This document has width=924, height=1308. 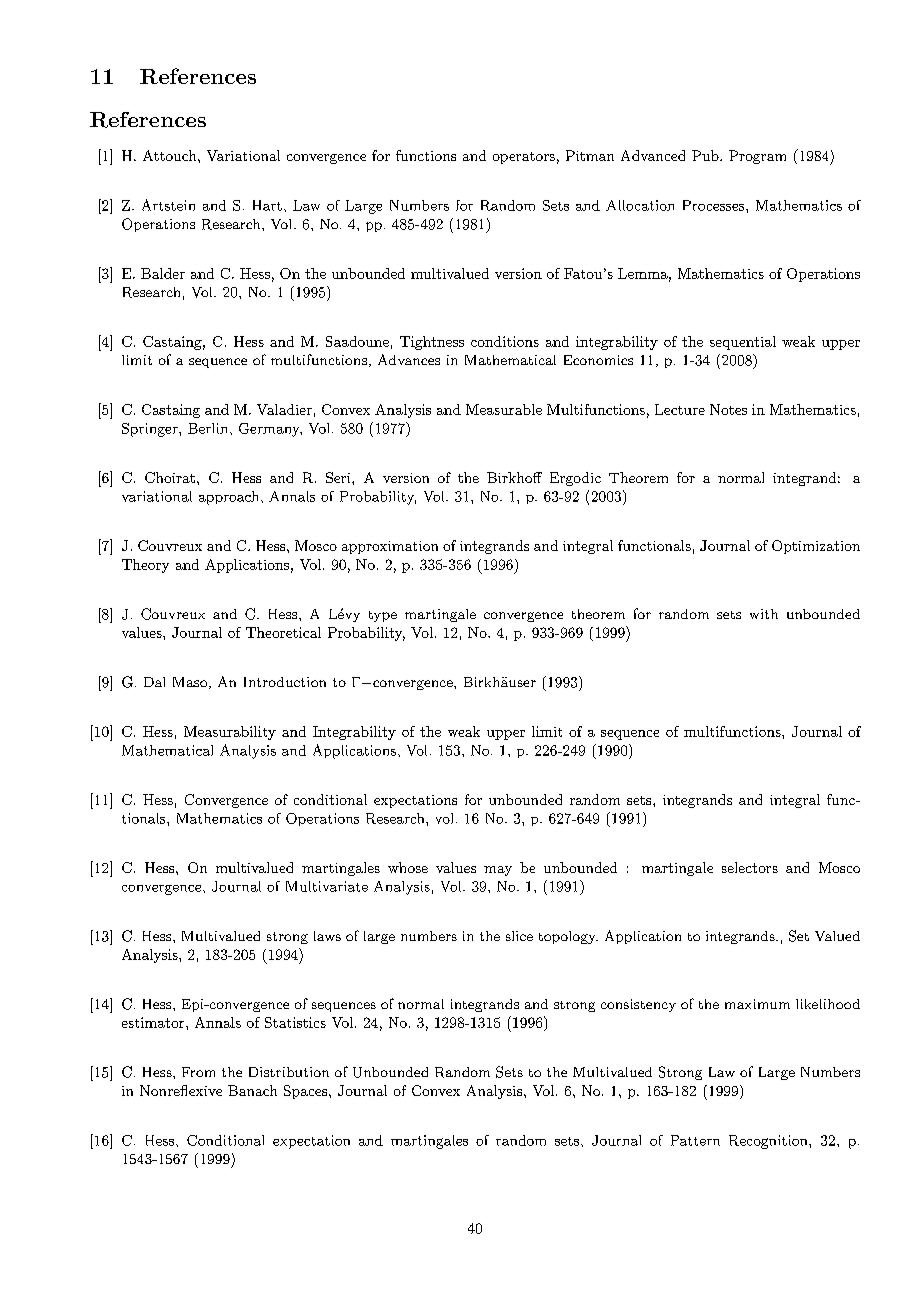 I want to click on Recognition, so click(x=769, y=1142).
